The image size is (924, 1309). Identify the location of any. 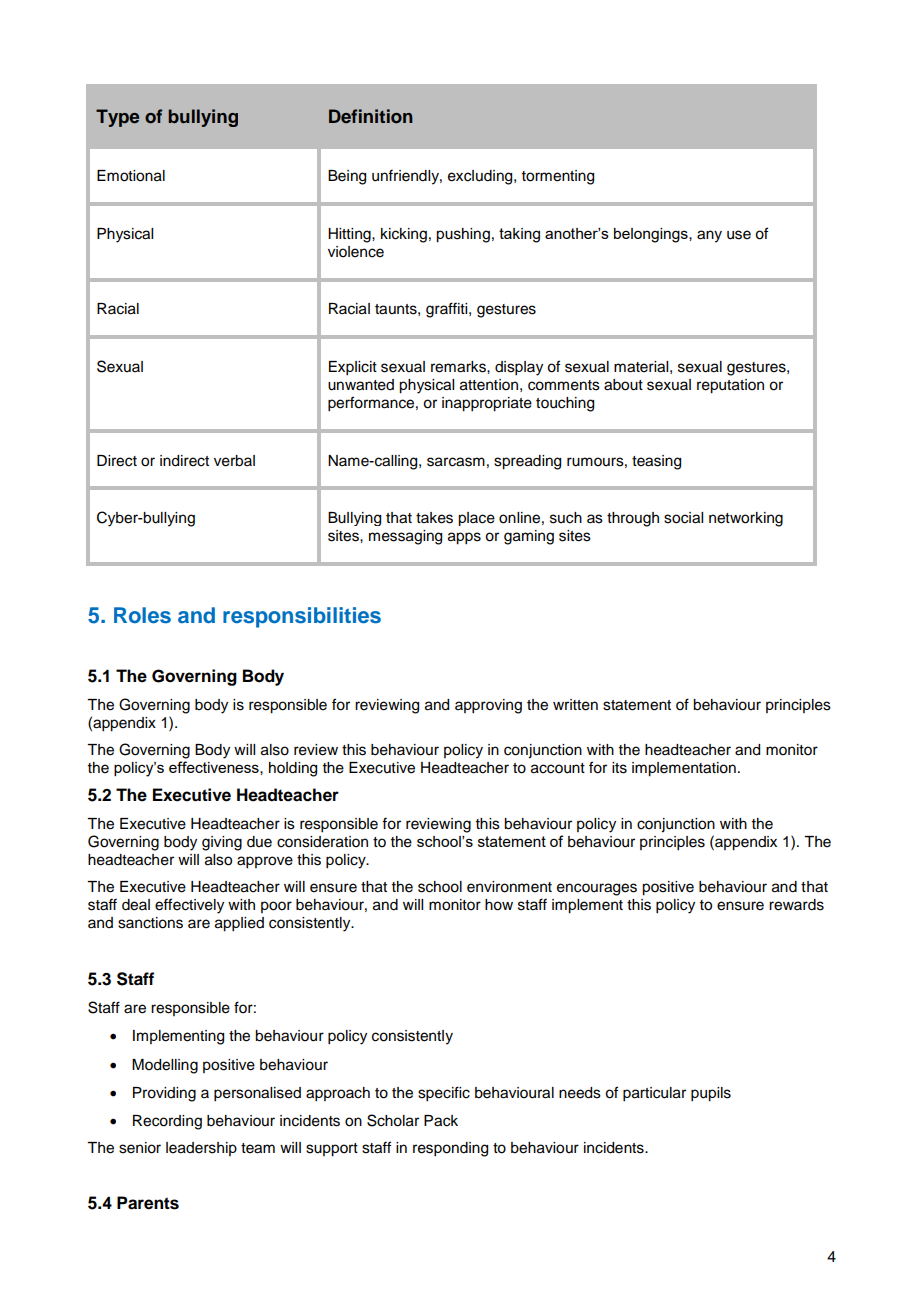
(709, 236).
